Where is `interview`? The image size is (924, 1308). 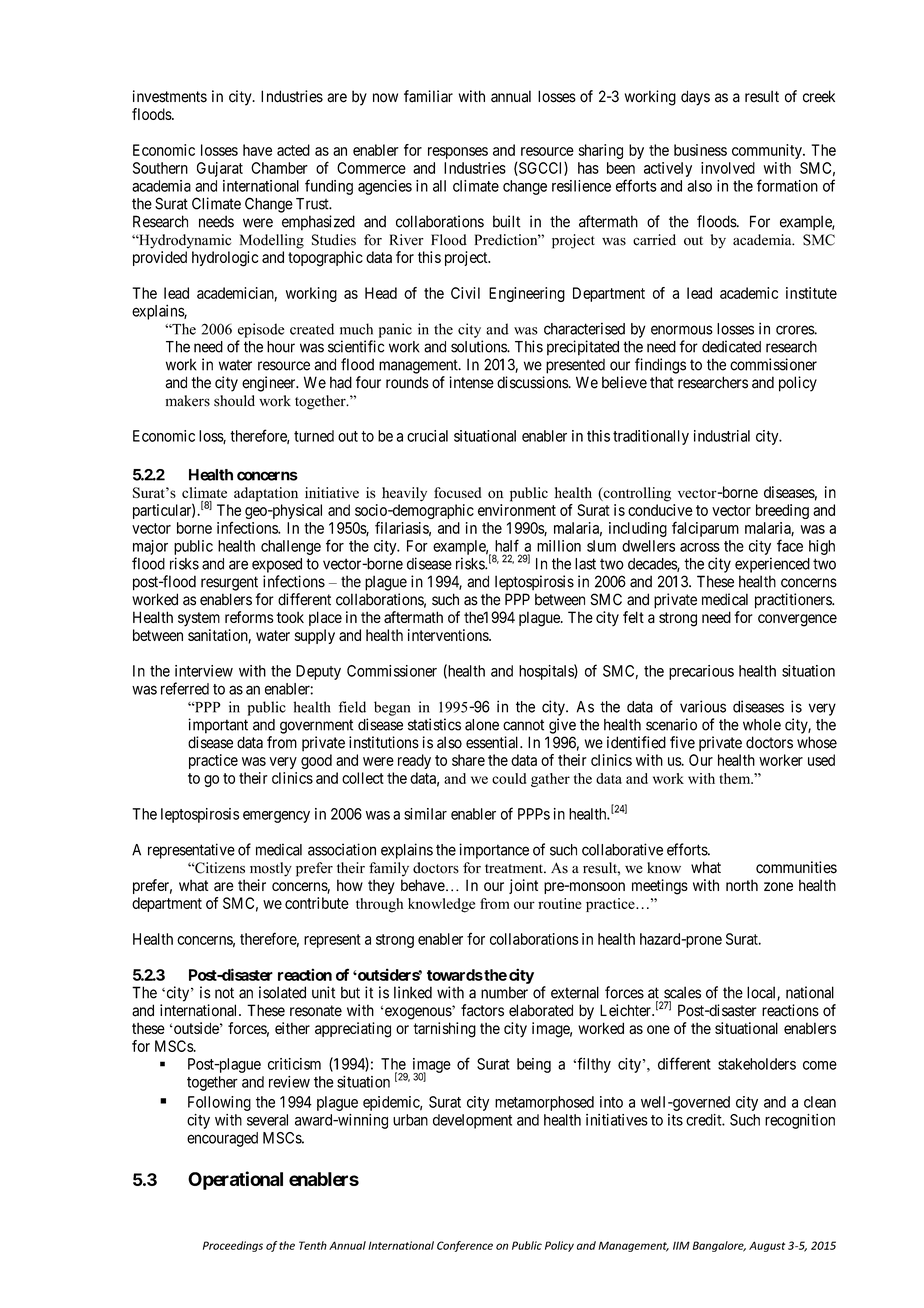
interview is located at coordinates (204, 671).
